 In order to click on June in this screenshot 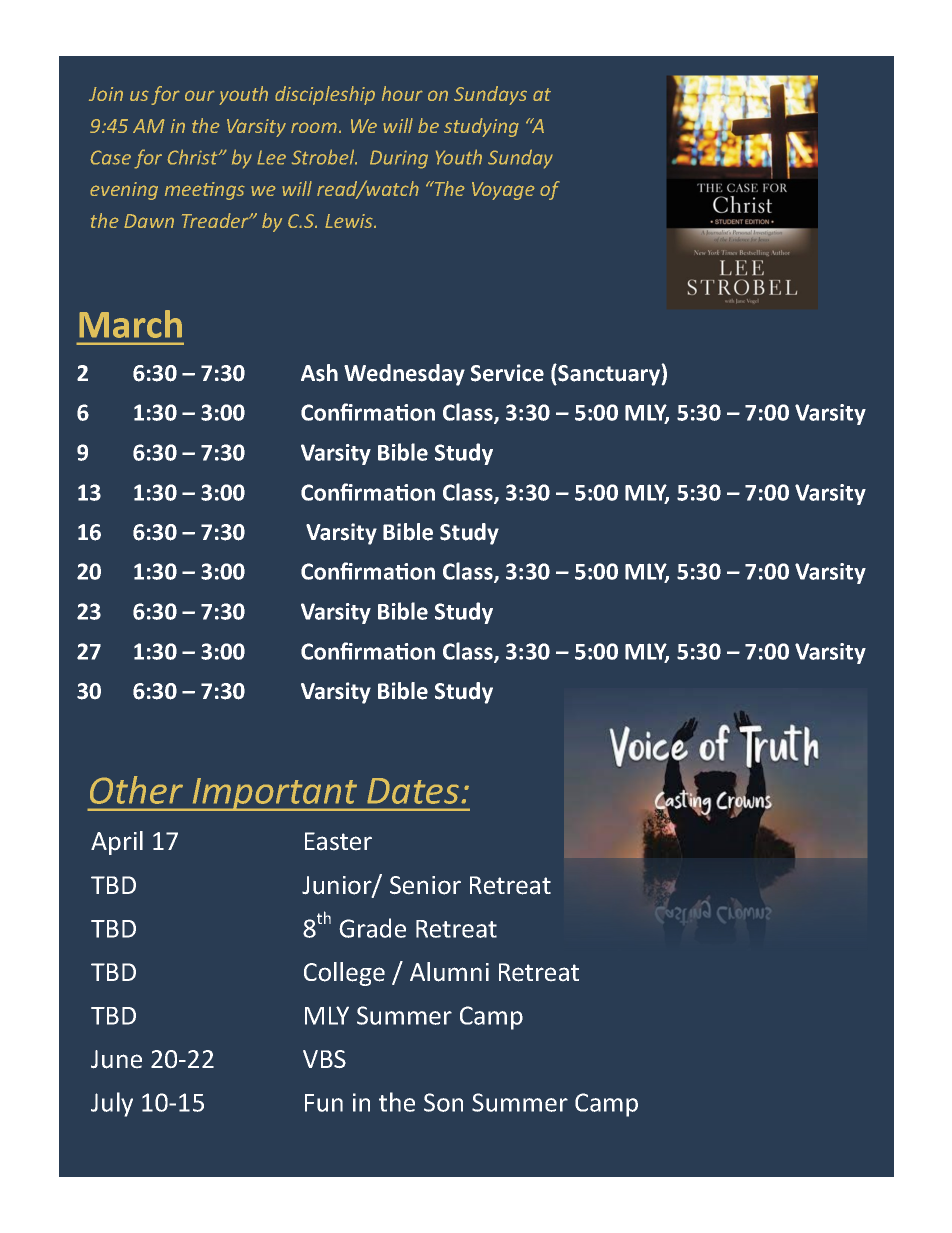, I will do `click(116, 1059)`.
